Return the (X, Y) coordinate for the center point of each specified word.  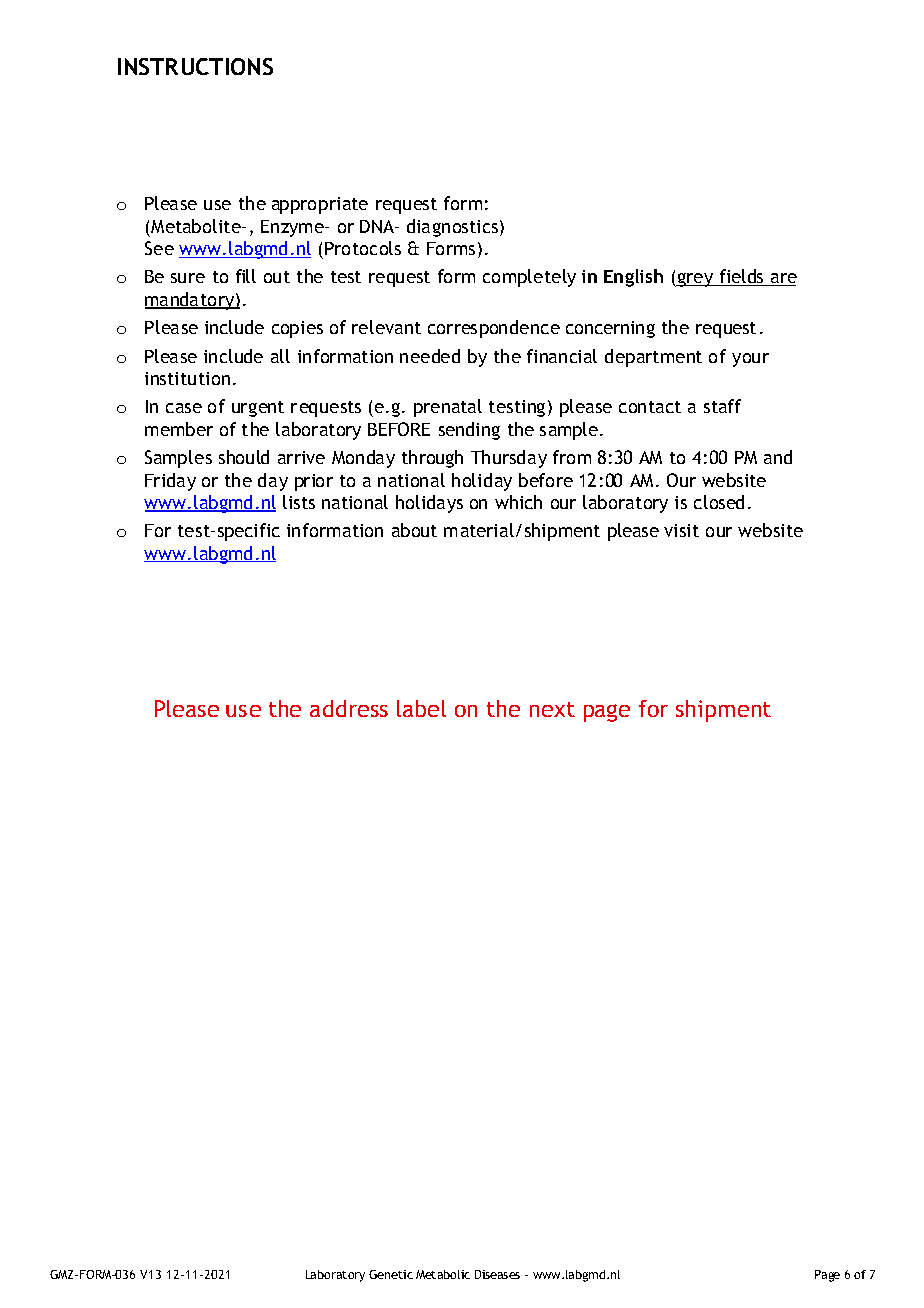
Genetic (391, 1274)
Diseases (497, 1274)
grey (695, 280)
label (421, 708)
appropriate (320, 205)
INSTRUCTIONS (195, 66)
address (349, 708)
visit (681, 530)
